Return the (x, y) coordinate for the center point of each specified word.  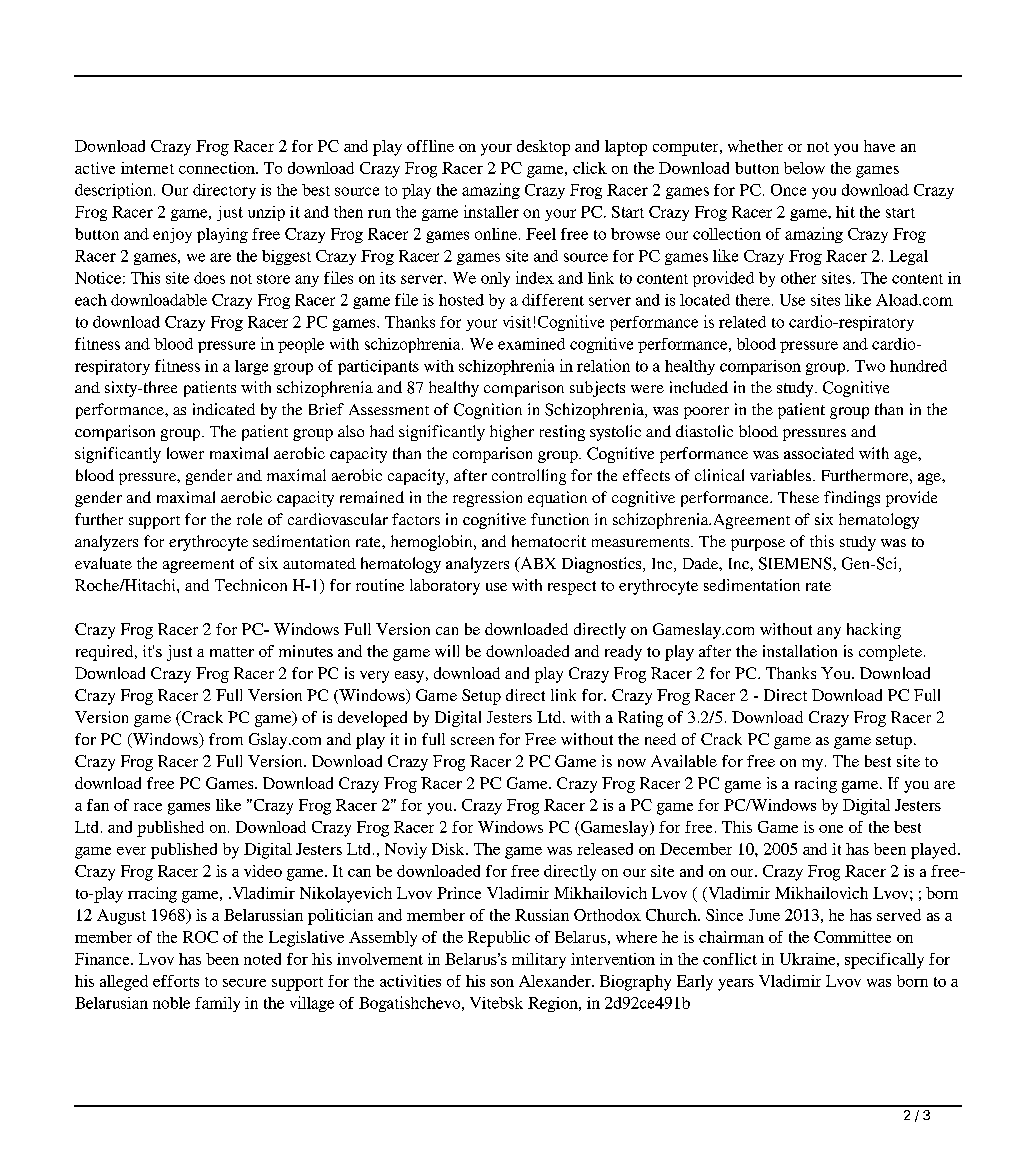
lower (185, 453)
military (539, 961)
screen (472, 741)
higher (512, 433)
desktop (543, 148)
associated (819, 453)
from (226, 739)
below (804, 168)
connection (218, 168)
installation (800, 651)
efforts (176, 981)
